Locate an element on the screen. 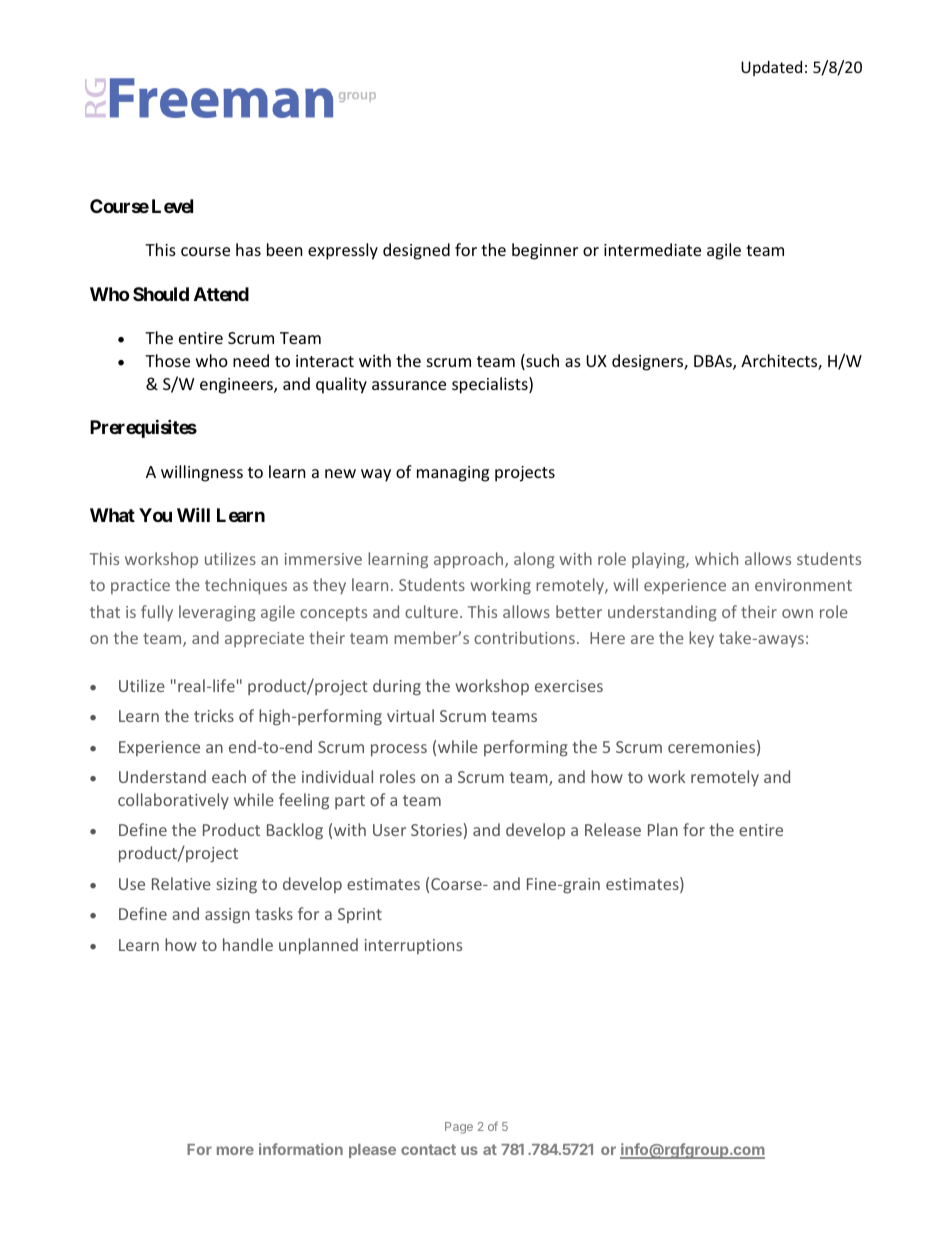  key is located at coordinates (701, 639).
